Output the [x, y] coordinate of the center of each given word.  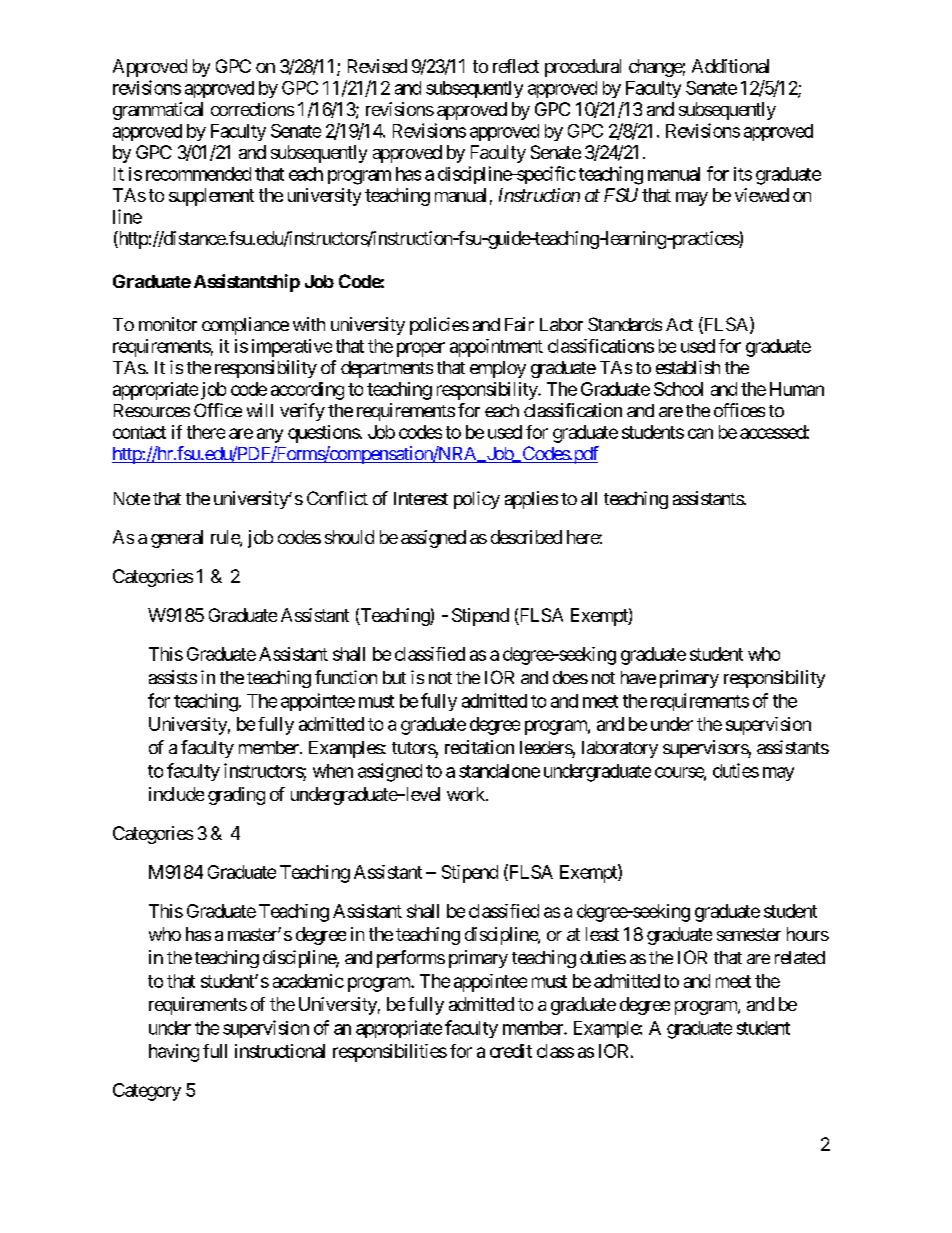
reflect [516, 66]
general [177, 539]
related [800, 957]
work [467, 794]
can [700, 433]
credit [511, 1051]
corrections [252, 109]
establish [688, 367]
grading [236, 796]
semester [749, 934]
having [174, 1053]
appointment [496, 348]
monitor [168, 324]
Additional [730, 66]
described [526, 537]
